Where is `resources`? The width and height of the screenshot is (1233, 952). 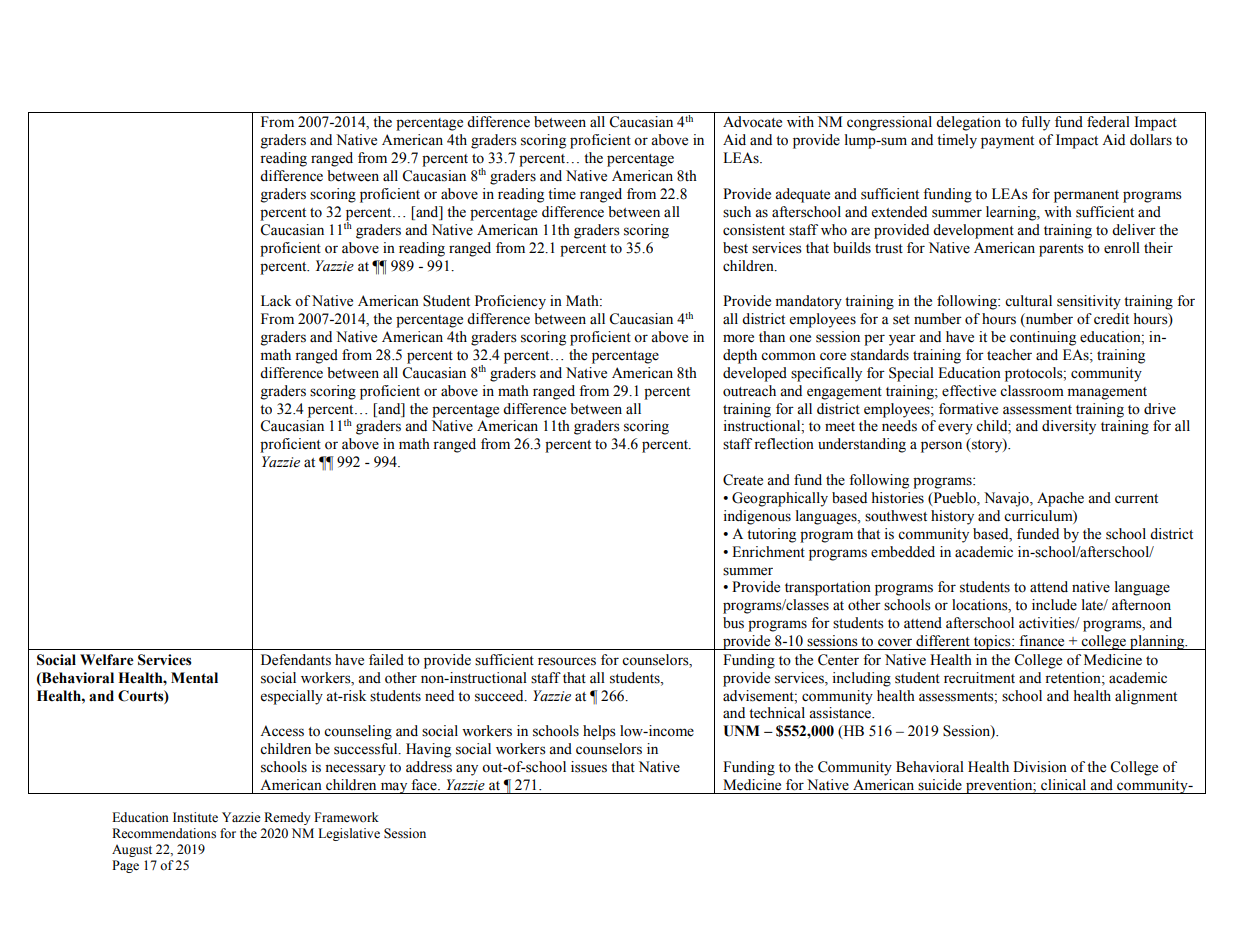 resources is located at coordinates (567, 661).
